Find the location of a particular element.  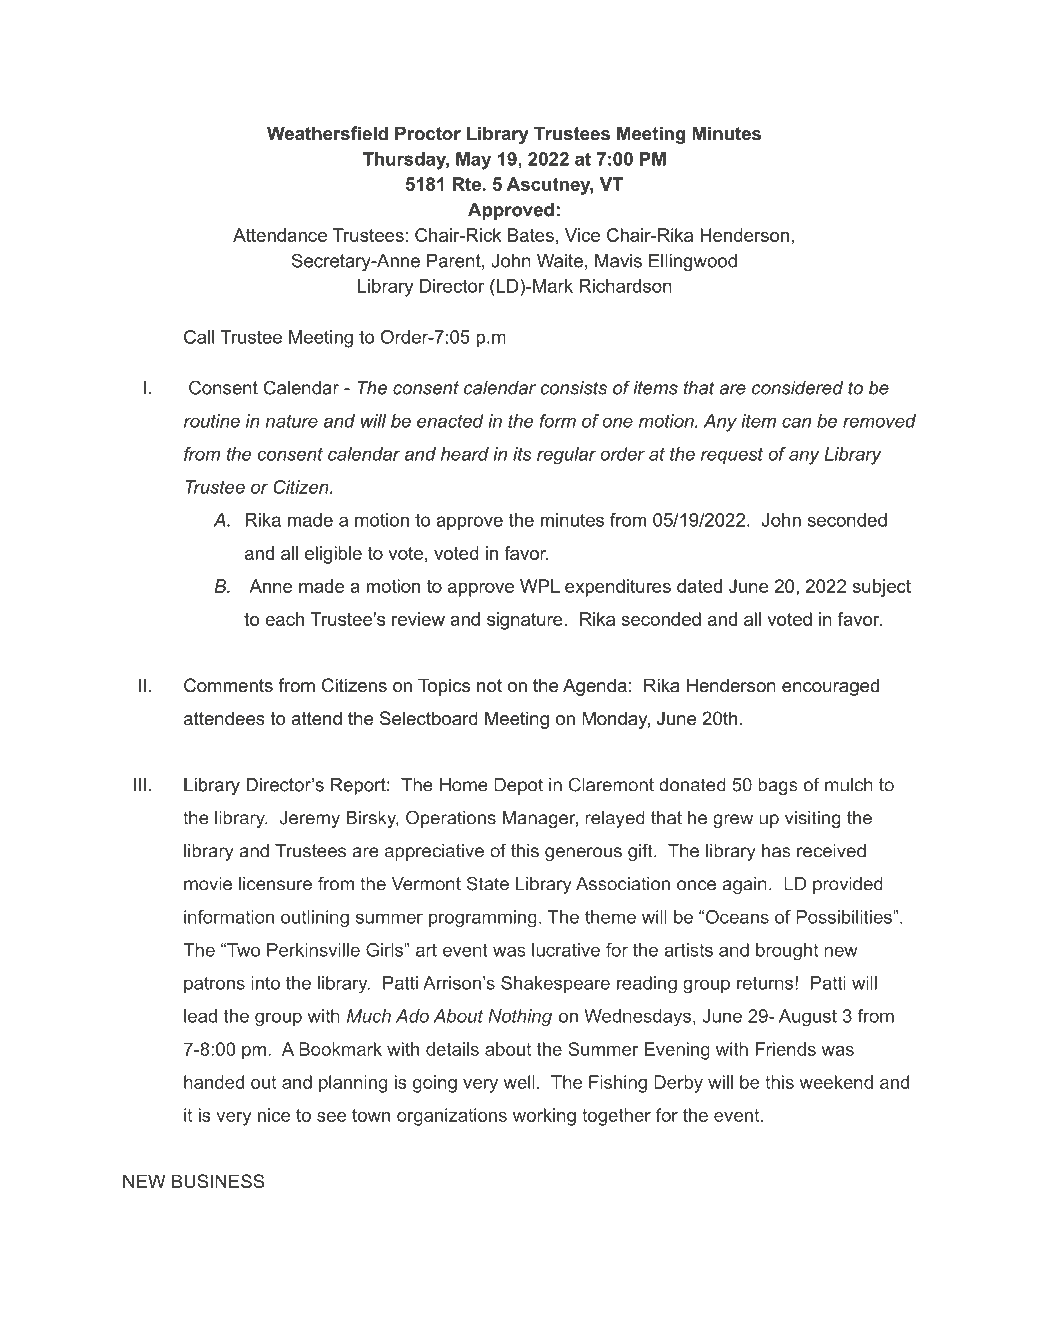

request is located at coordinates (732, 456).
